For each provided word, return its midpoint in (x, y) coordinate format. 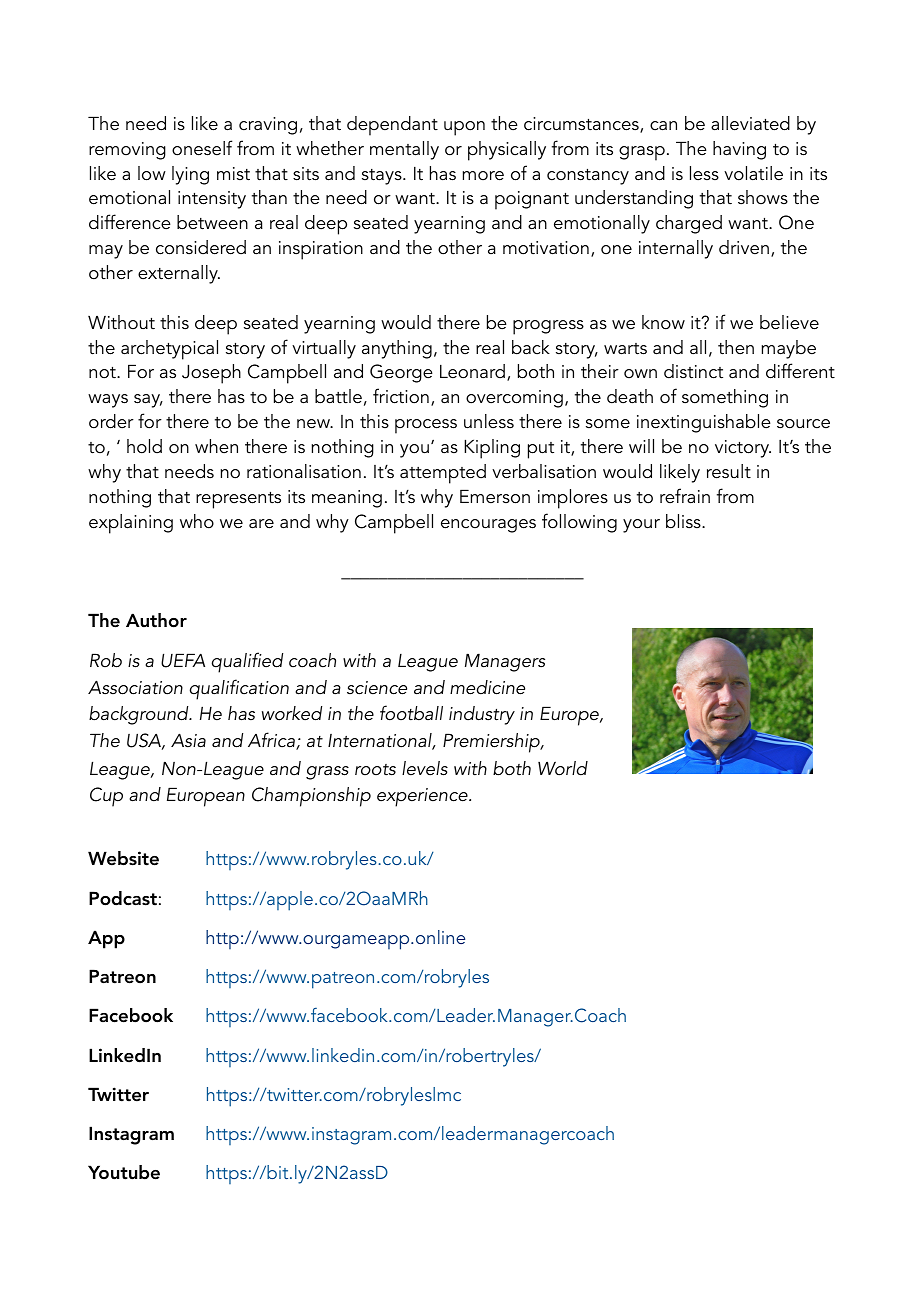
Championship (311, 797)
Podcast (123, 898)
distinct (693, 371)
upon (464, 128)
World (563, 768)
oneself (202, 148)
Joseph (211, 374)
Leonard (472, 371)
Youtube (124, 1172)
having (739, 150)
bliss (684, 521)
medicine (487, 687)
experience (423, 797)
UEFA (183, 660)
